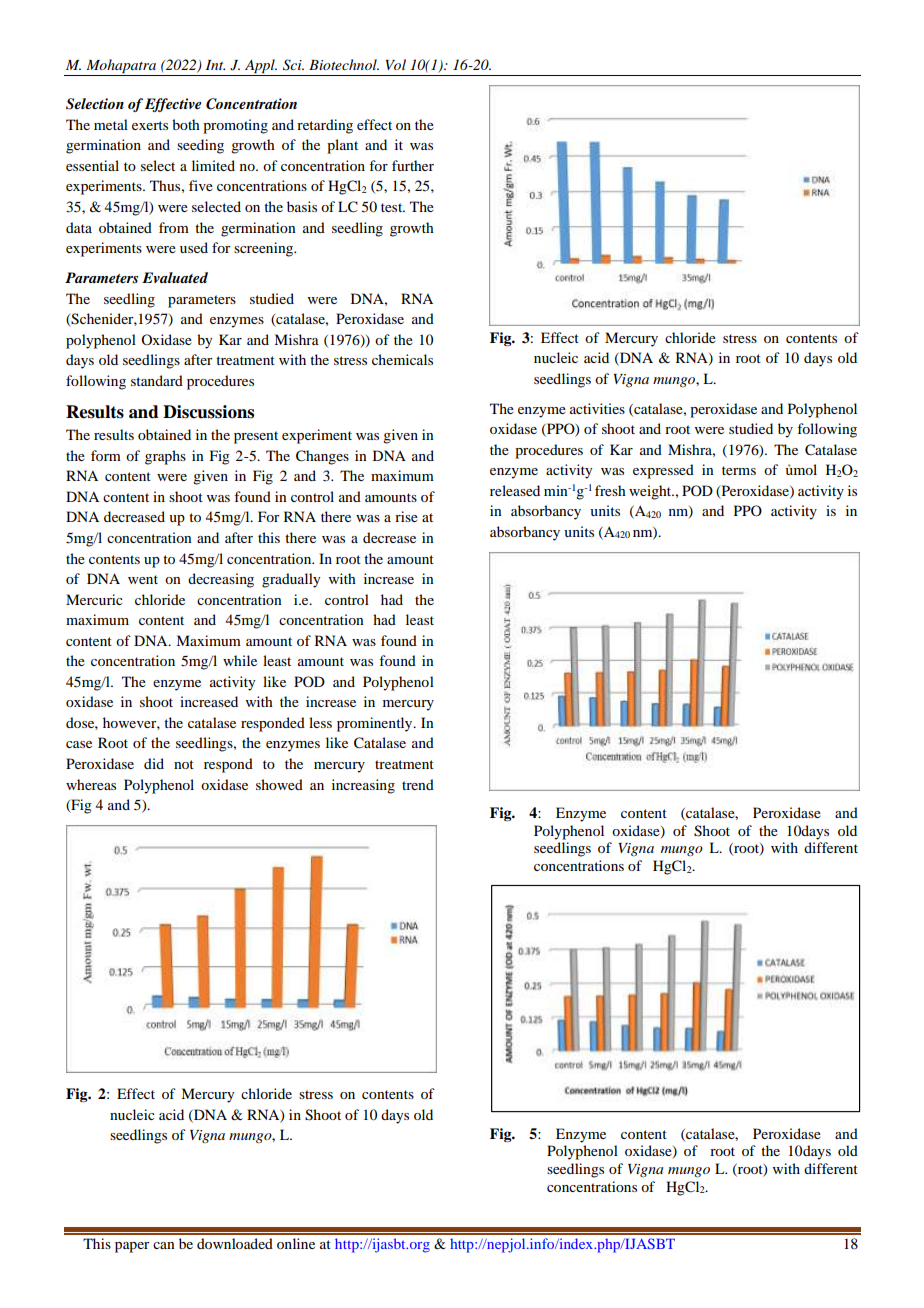  I want to click on exerts, so click(150, 125).
